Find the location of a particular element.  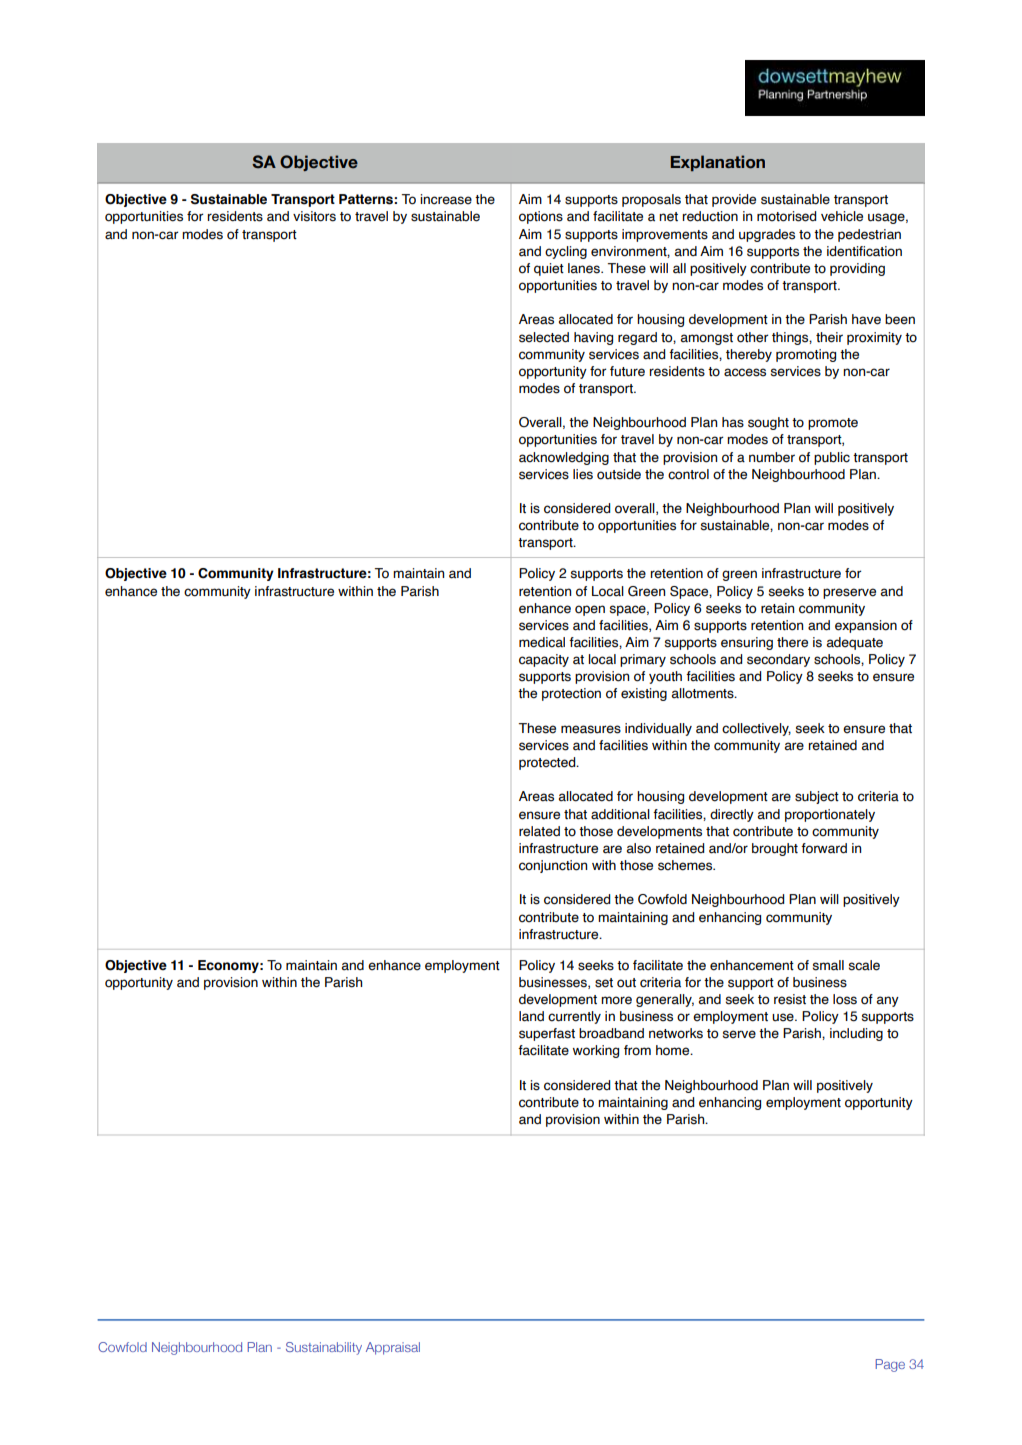

increase is located at coordinates (446, 199).
